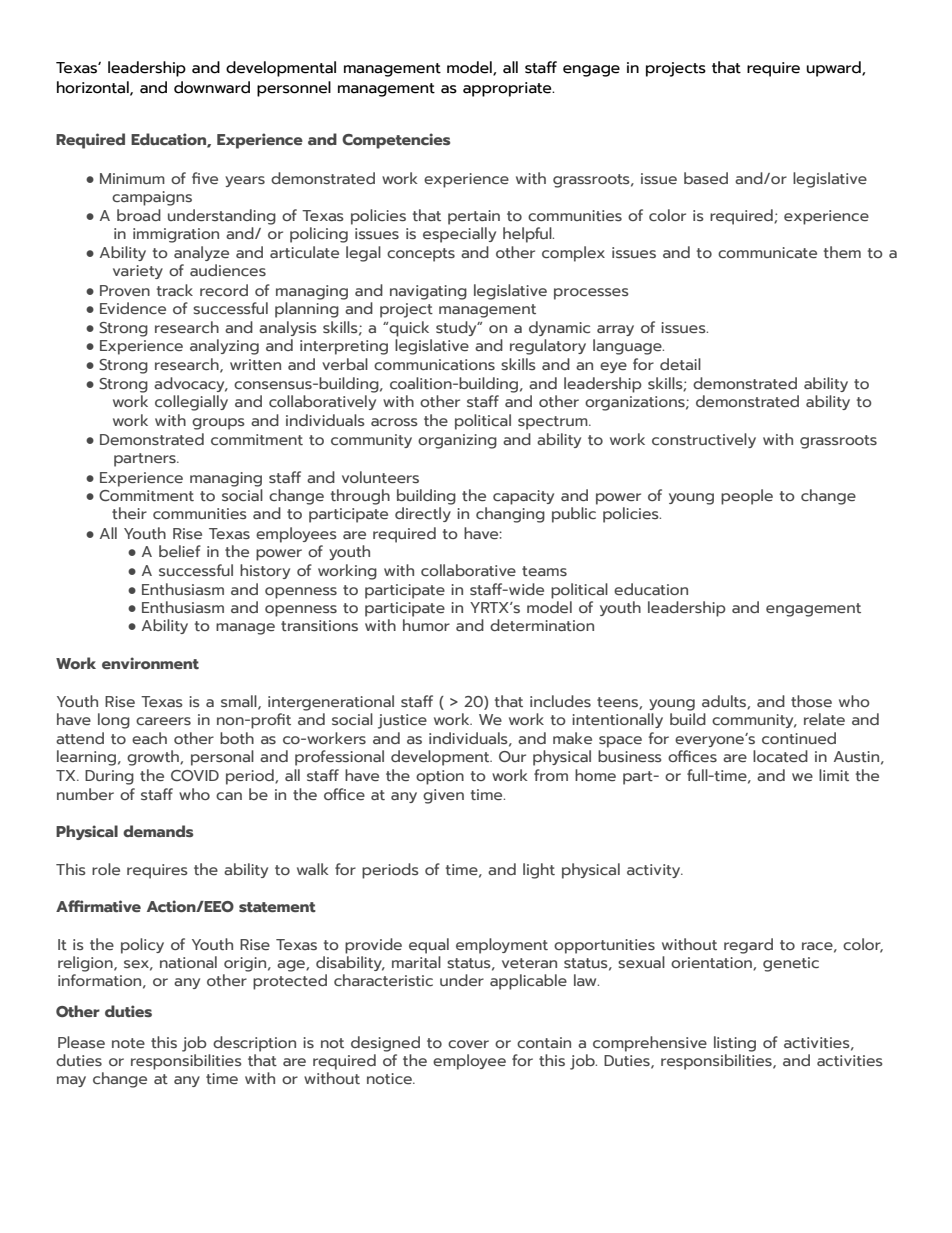 The image size is (952, 1233). What do you see at coordinates (508, 89) in the image?
I see `appropriate` at bounding box center [508, 89].
